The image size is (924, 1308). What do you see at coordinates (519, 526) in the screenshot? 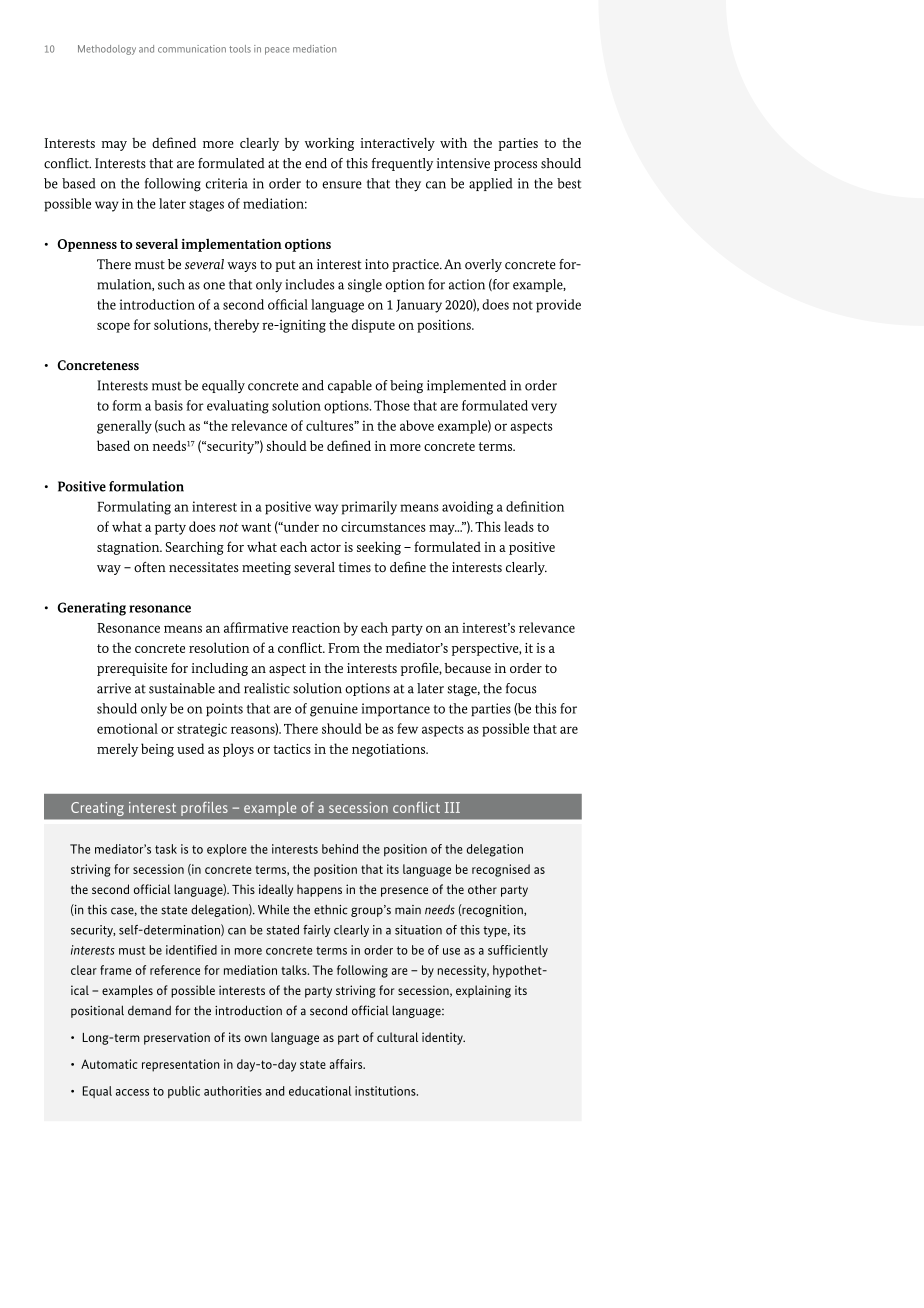
I see `leads` at bounding box center [519, 526].
